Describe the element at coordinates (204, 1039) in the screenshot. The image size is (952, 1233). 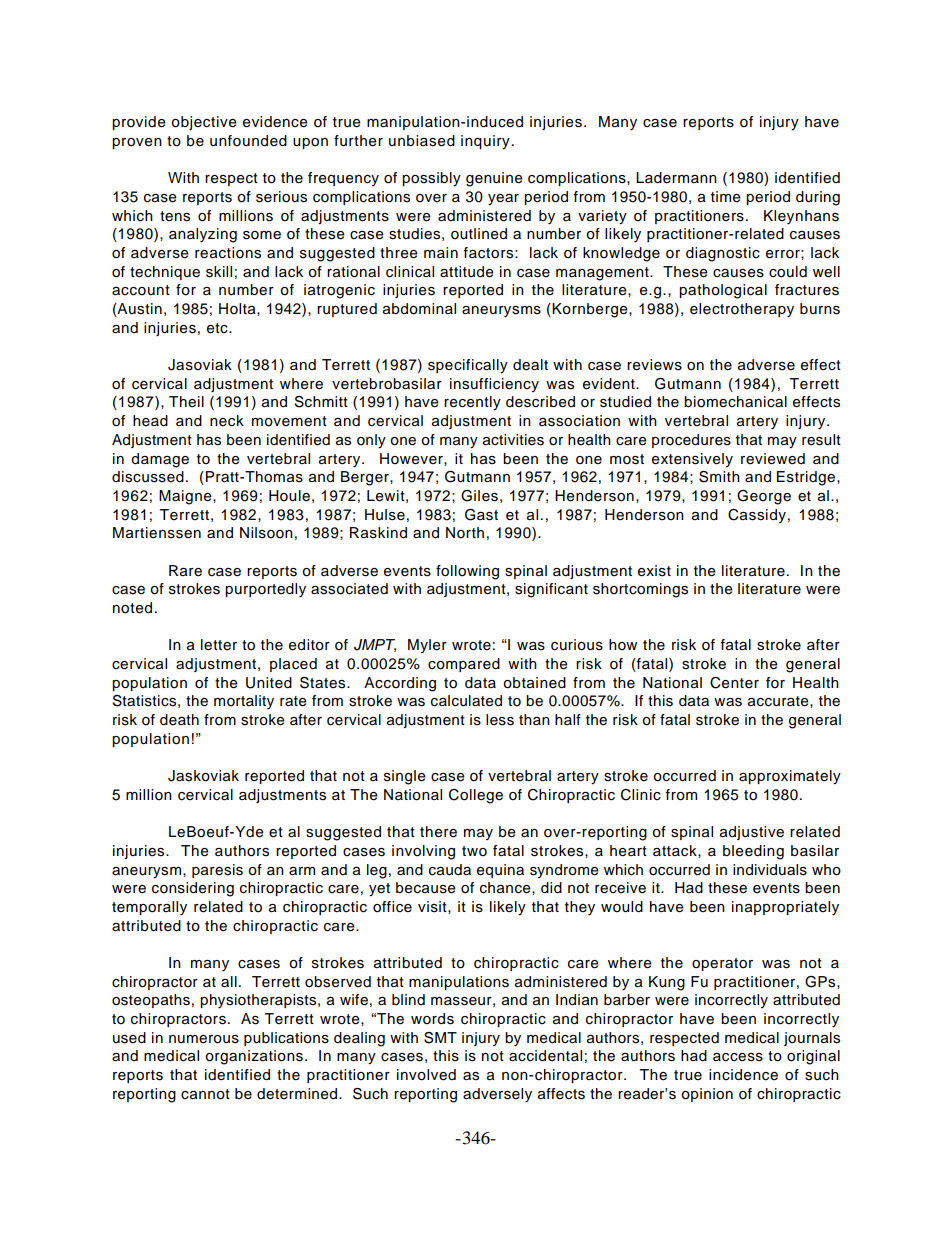
I see `numerous` at that location.
